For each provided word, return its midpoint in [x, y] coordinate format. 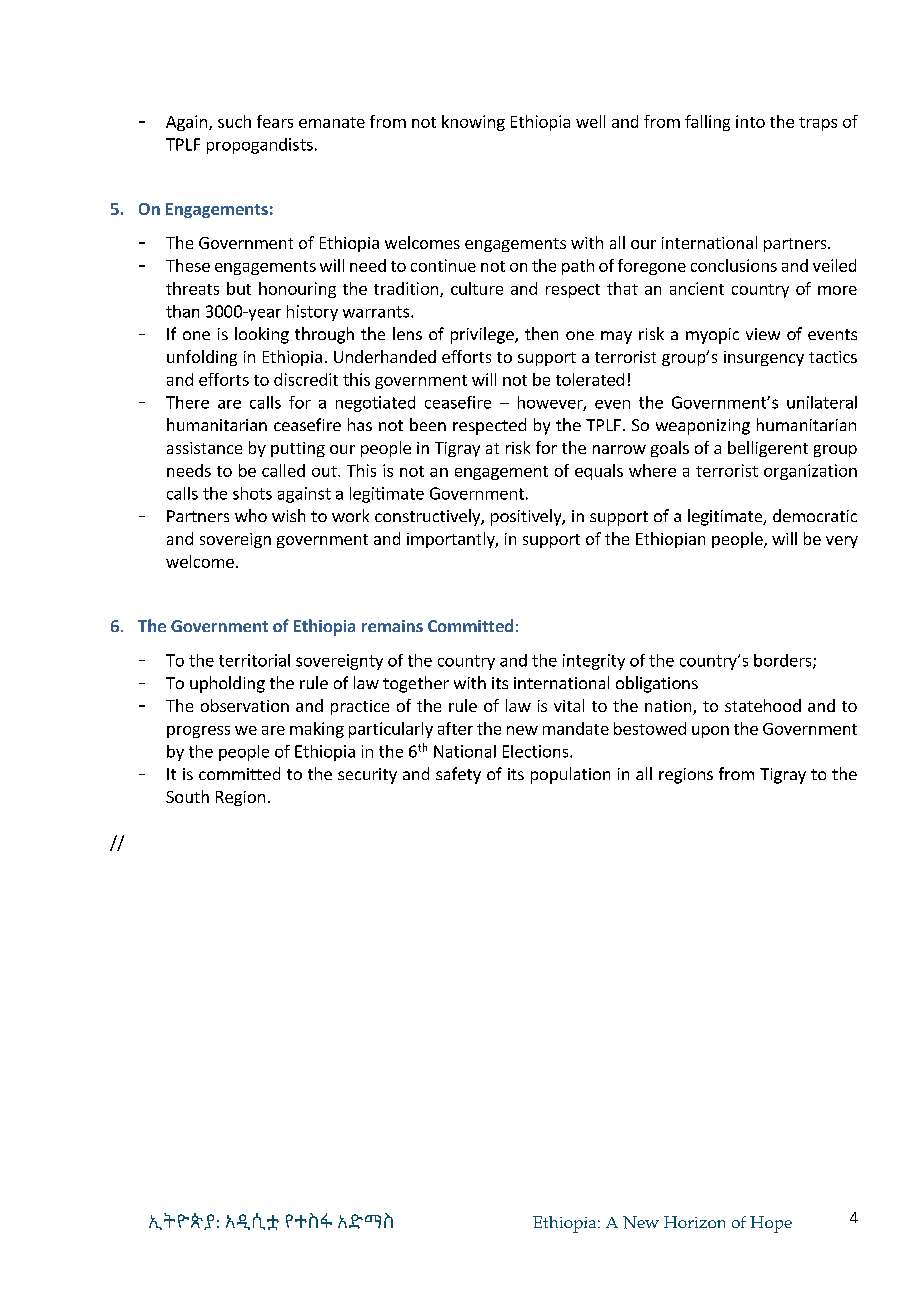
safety [458, 775]
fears [275, 121]
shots [252, 493]
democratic [815, 515]
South [187, 796]
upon [710, 732]
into [750, 121]
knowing [473, 123]
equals [599, 472]
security [367, 776]
